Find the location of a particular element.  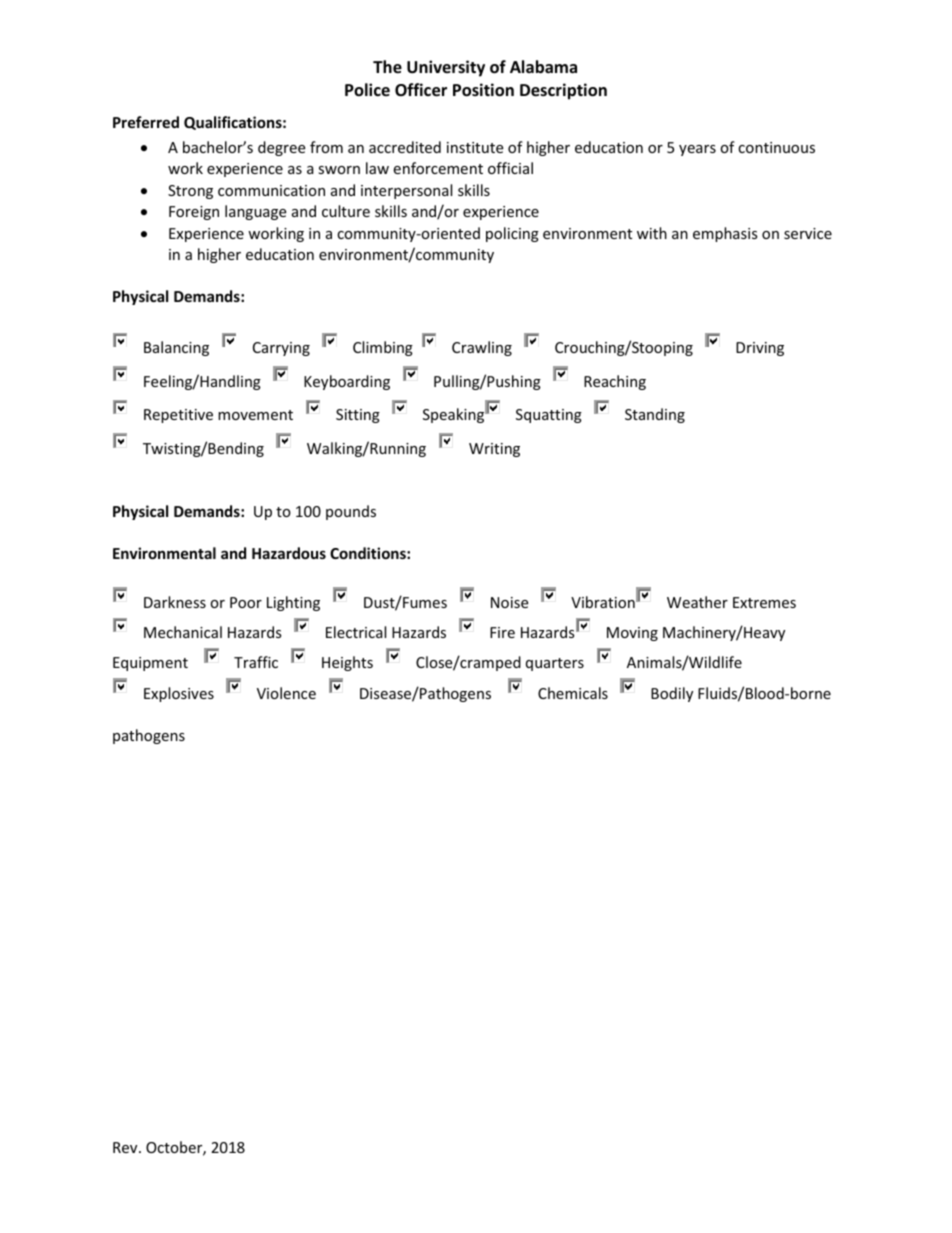

Rev is located at coordinates (126, 1147).
